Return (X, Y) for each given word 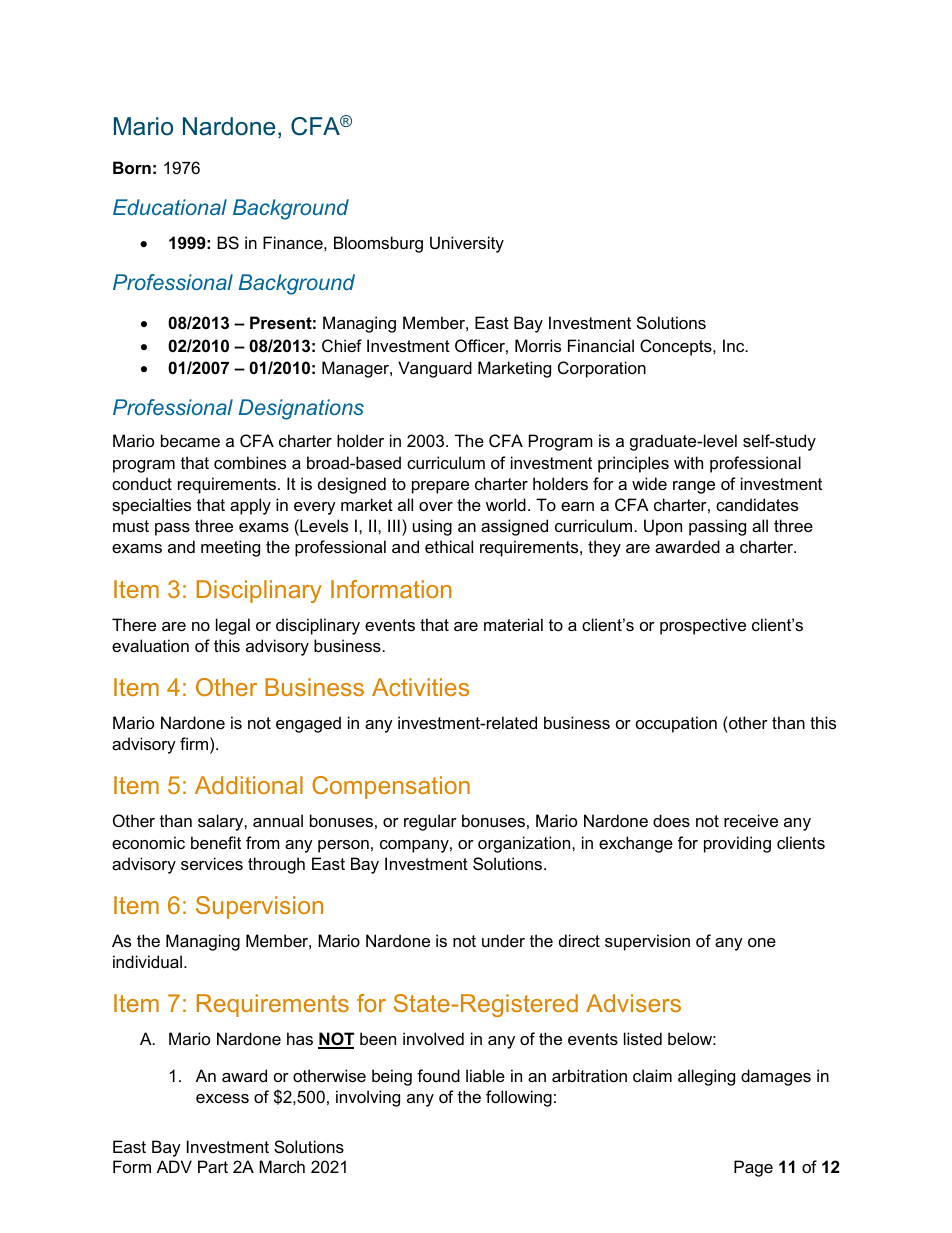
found (438, 1075)
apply (250, 506)
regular (430, 822)
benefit (216, 842)
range (694, 487)
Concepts (677, 347)
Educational (170, 207)
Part (213, 1166)
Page (753, 1168)
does (671, 820)
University (467, 244)
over (436, 506)
